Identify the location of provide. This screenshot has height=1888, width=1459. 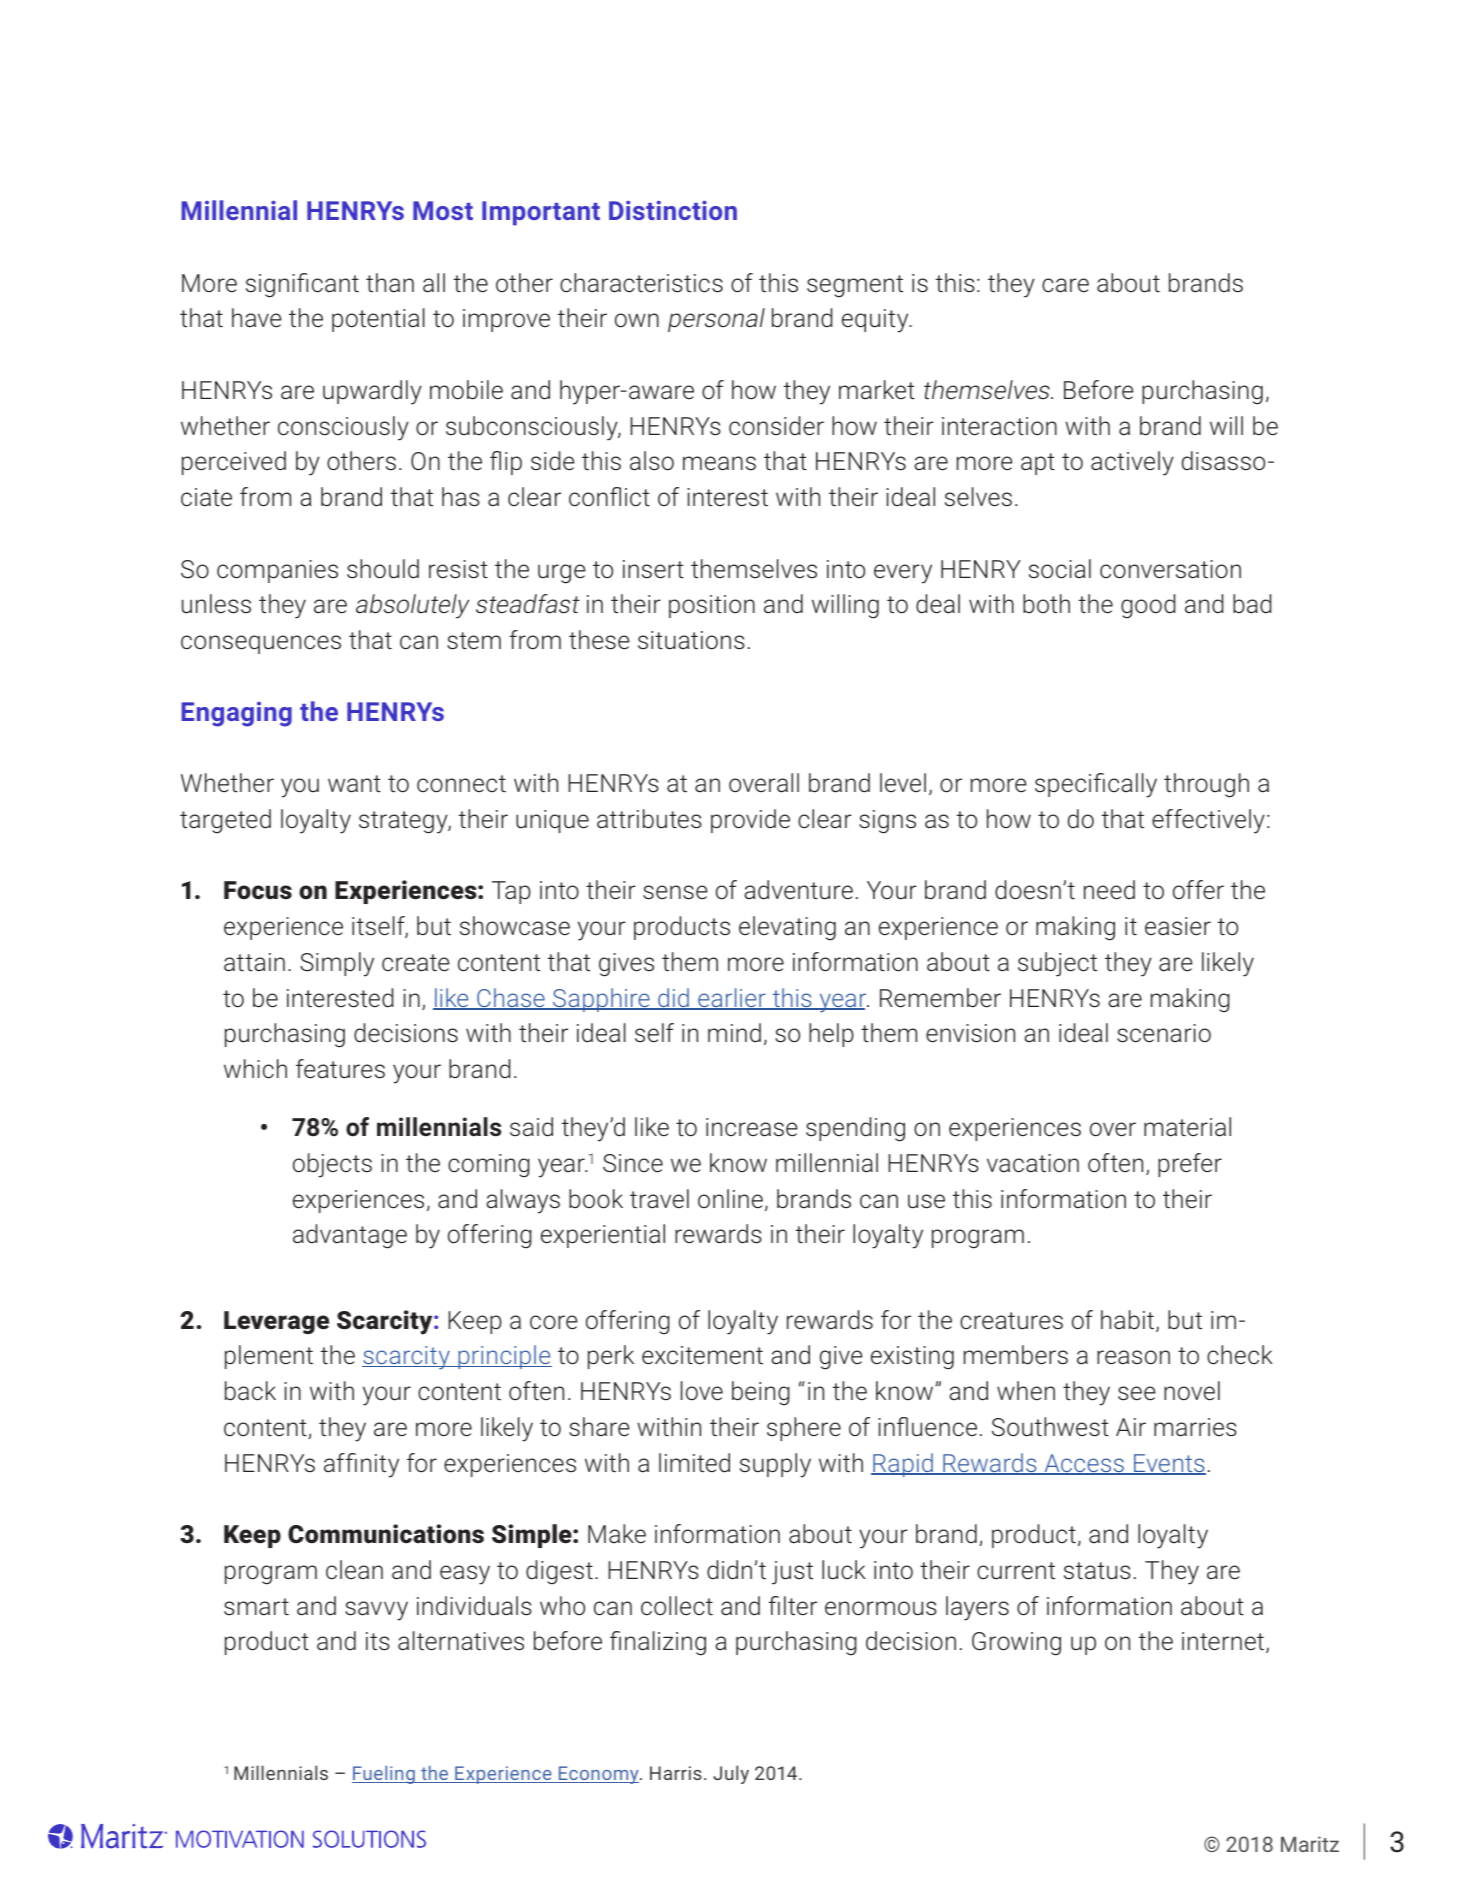
(750, 821).
